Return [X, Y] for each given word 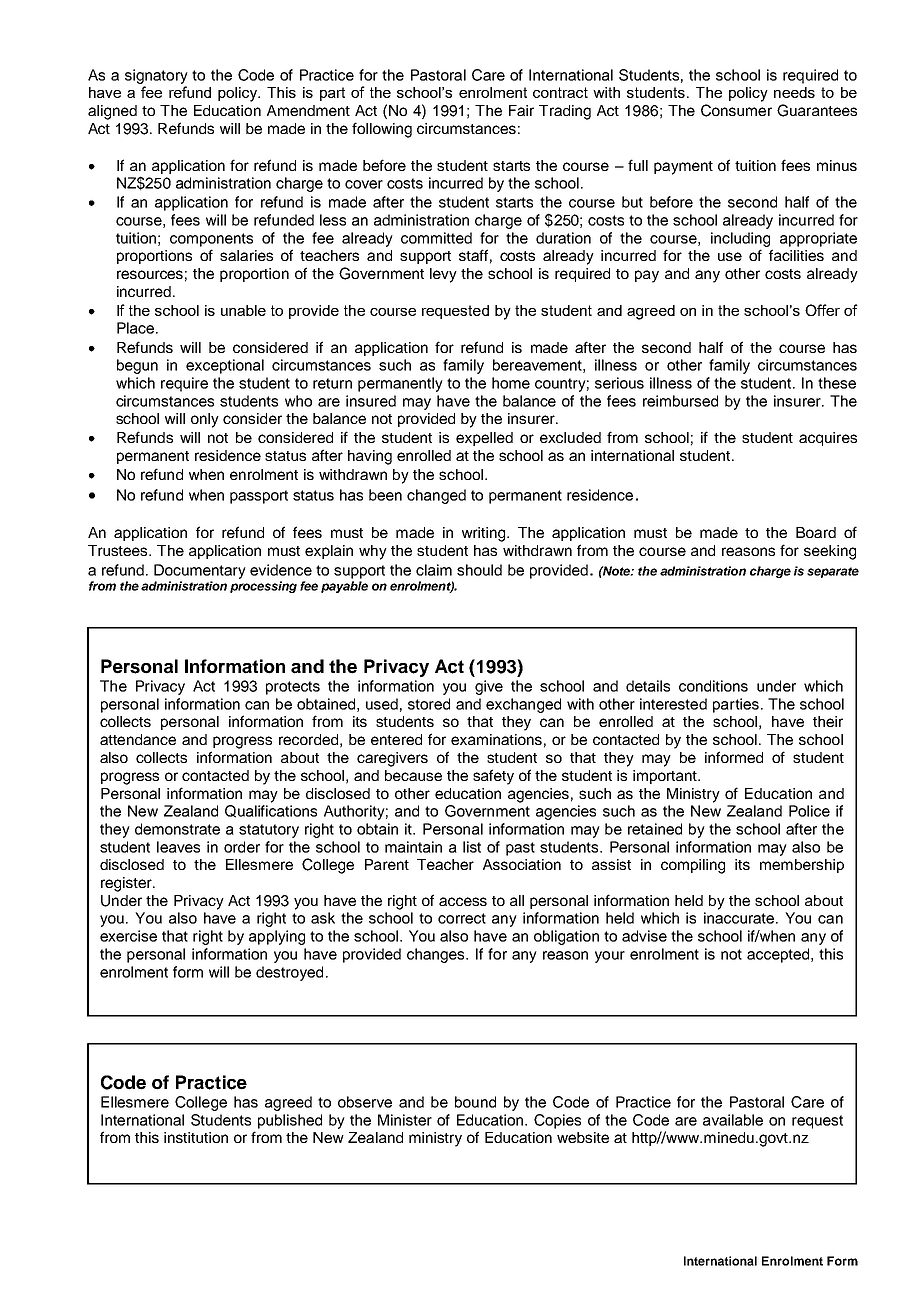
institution [196, 1137]
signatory [156, 76]
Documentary [200, 571]
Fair [521, 110]
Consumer [736, 110]
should [479, 570]
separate [833, 572]
